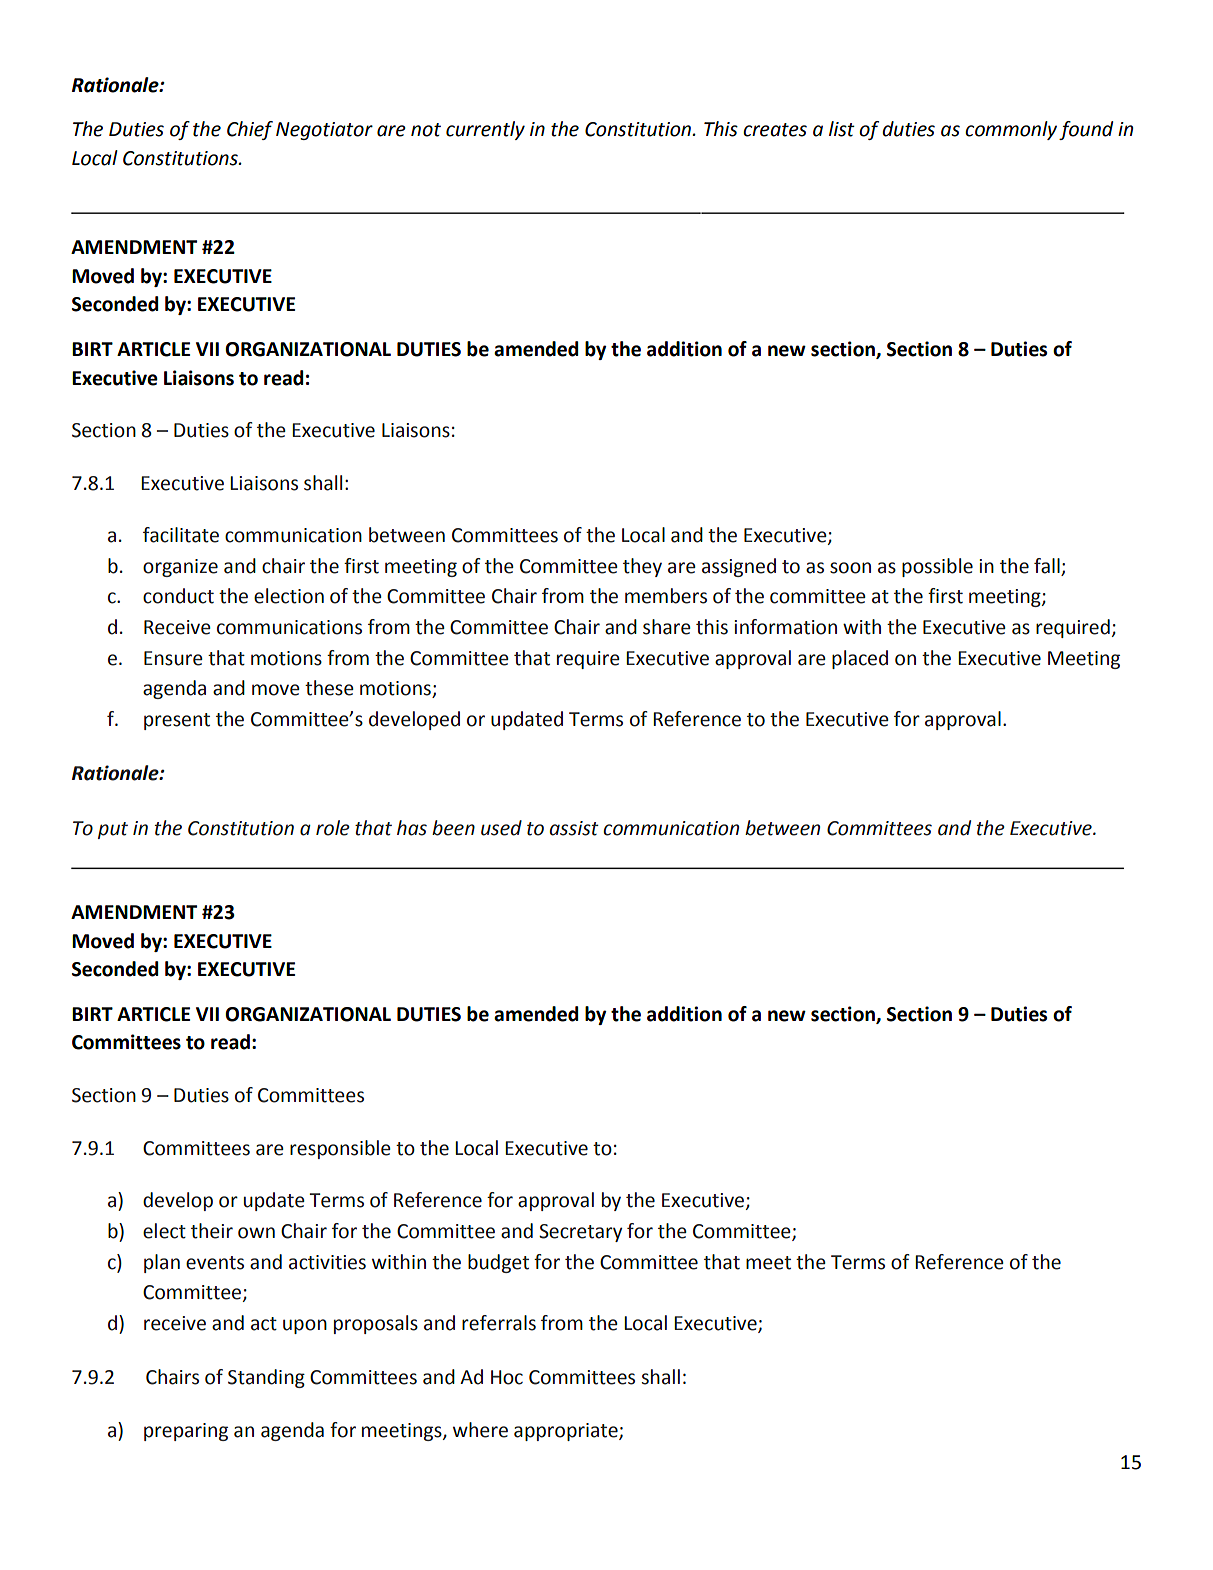 This image has height=1570, width=1213. Describe the element at coordinates (1011, 130) in the image. I see `commonly` at that location.
